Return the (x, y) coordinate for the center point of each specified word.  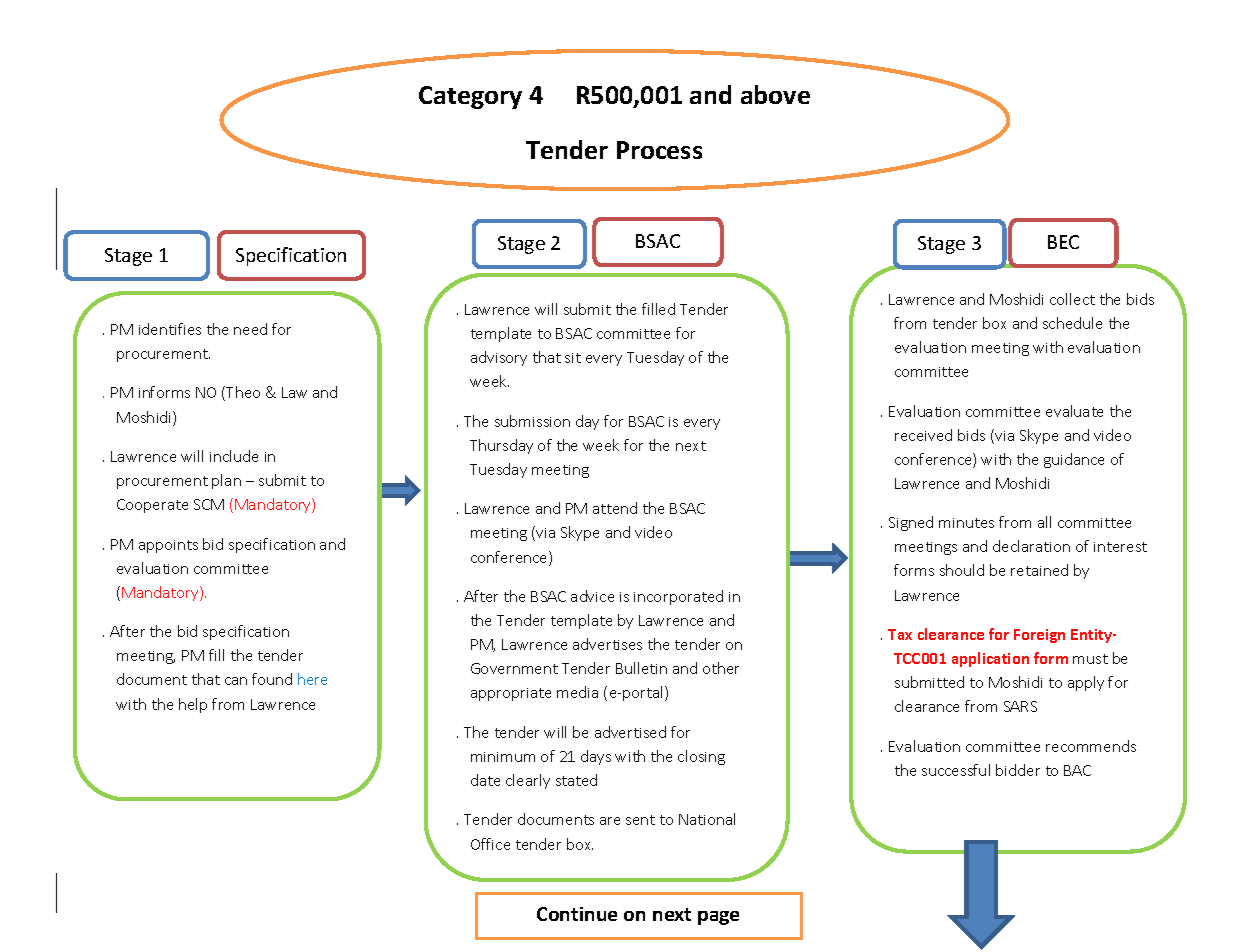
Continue (577, 914)
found (272, 679)
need (250, 329)
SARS (1020, 706)
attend (615, 508)
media (577, 692)
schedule (1072, 323)
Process (659, 150)
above (775, 94)
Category (470, 97)
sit (573, 358)
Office (490, 844)
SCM (209, 504)
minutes (966, 523)
